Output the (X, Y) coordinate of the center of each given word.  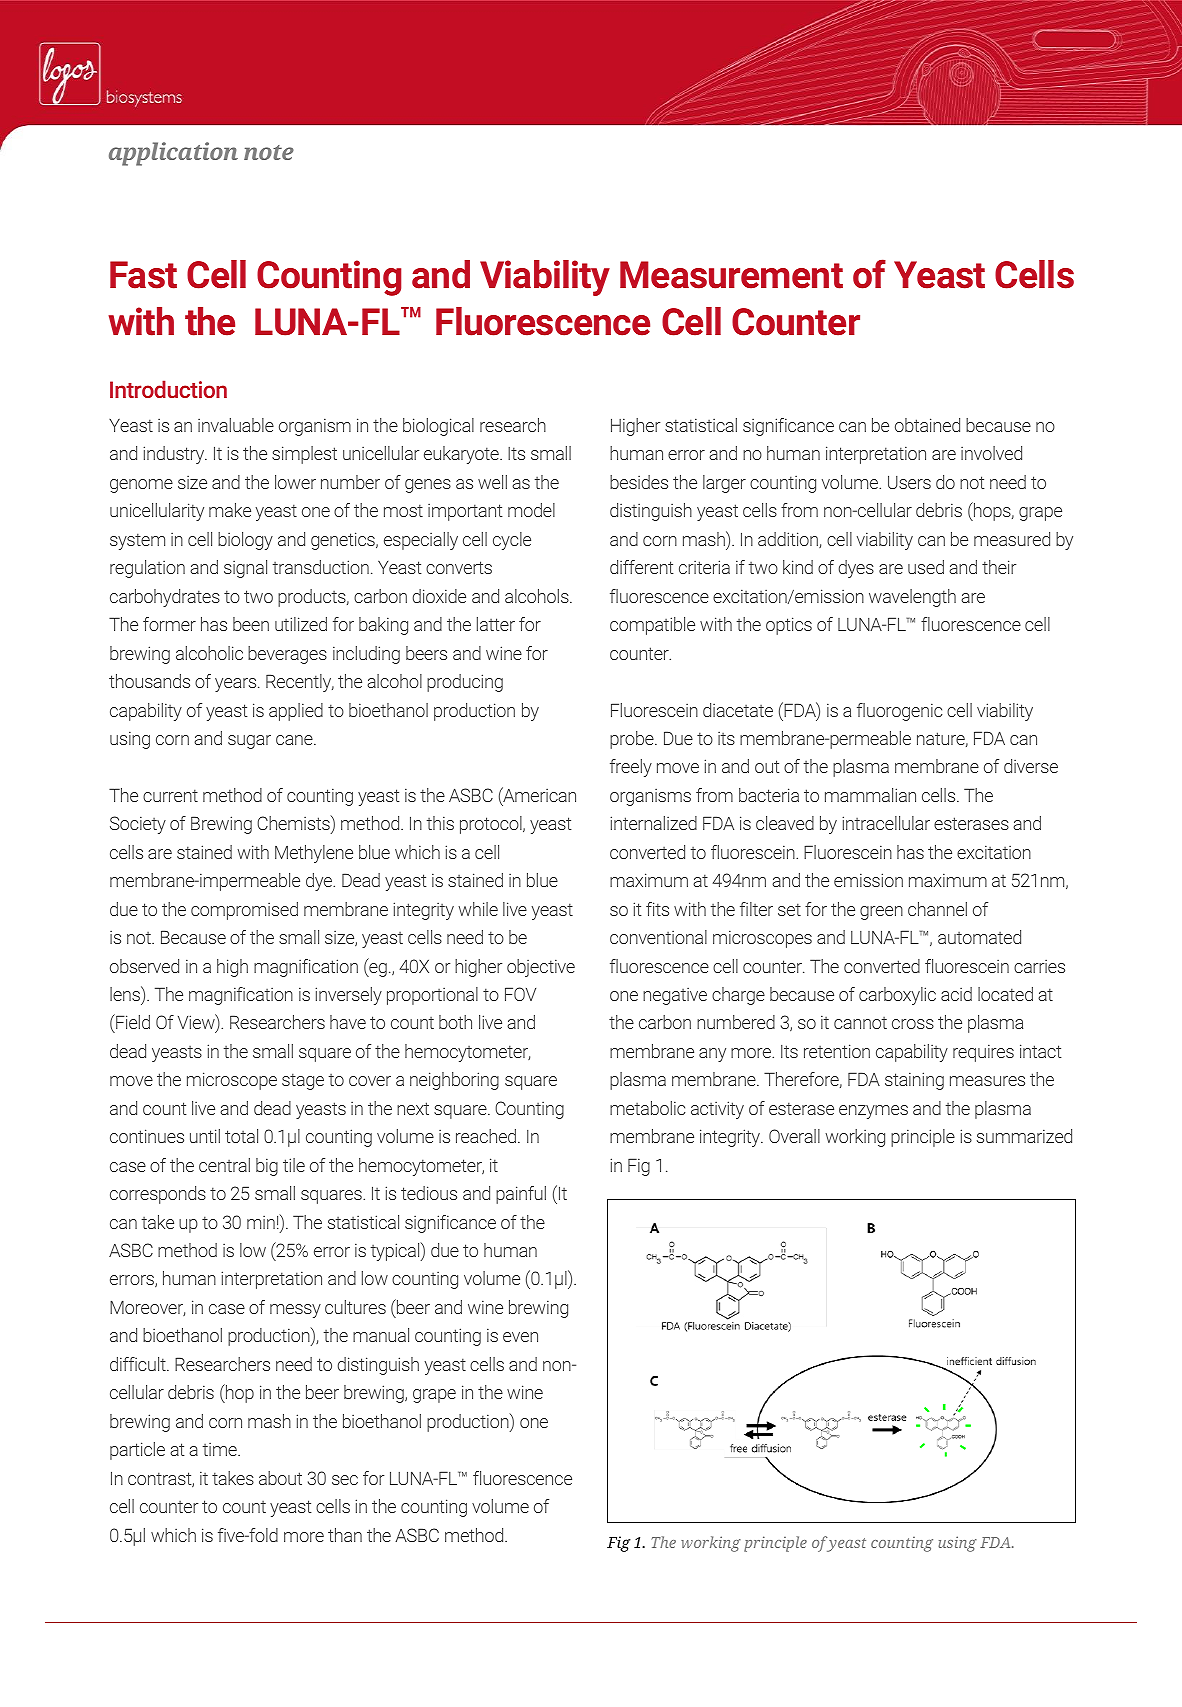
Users (909, 482)
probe (633, 740)
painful (521, 1195)
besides (639, 482)
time (221, 1449)
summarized (1024, 1136)
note (269, 152)
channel (937, 909)
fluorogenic (899, 712)
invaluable (236, 425)
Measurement (731, 275)
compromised (244, 911)
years (237, 685)
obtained (927, 425)
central (224, 1165)
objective (541, 968)
